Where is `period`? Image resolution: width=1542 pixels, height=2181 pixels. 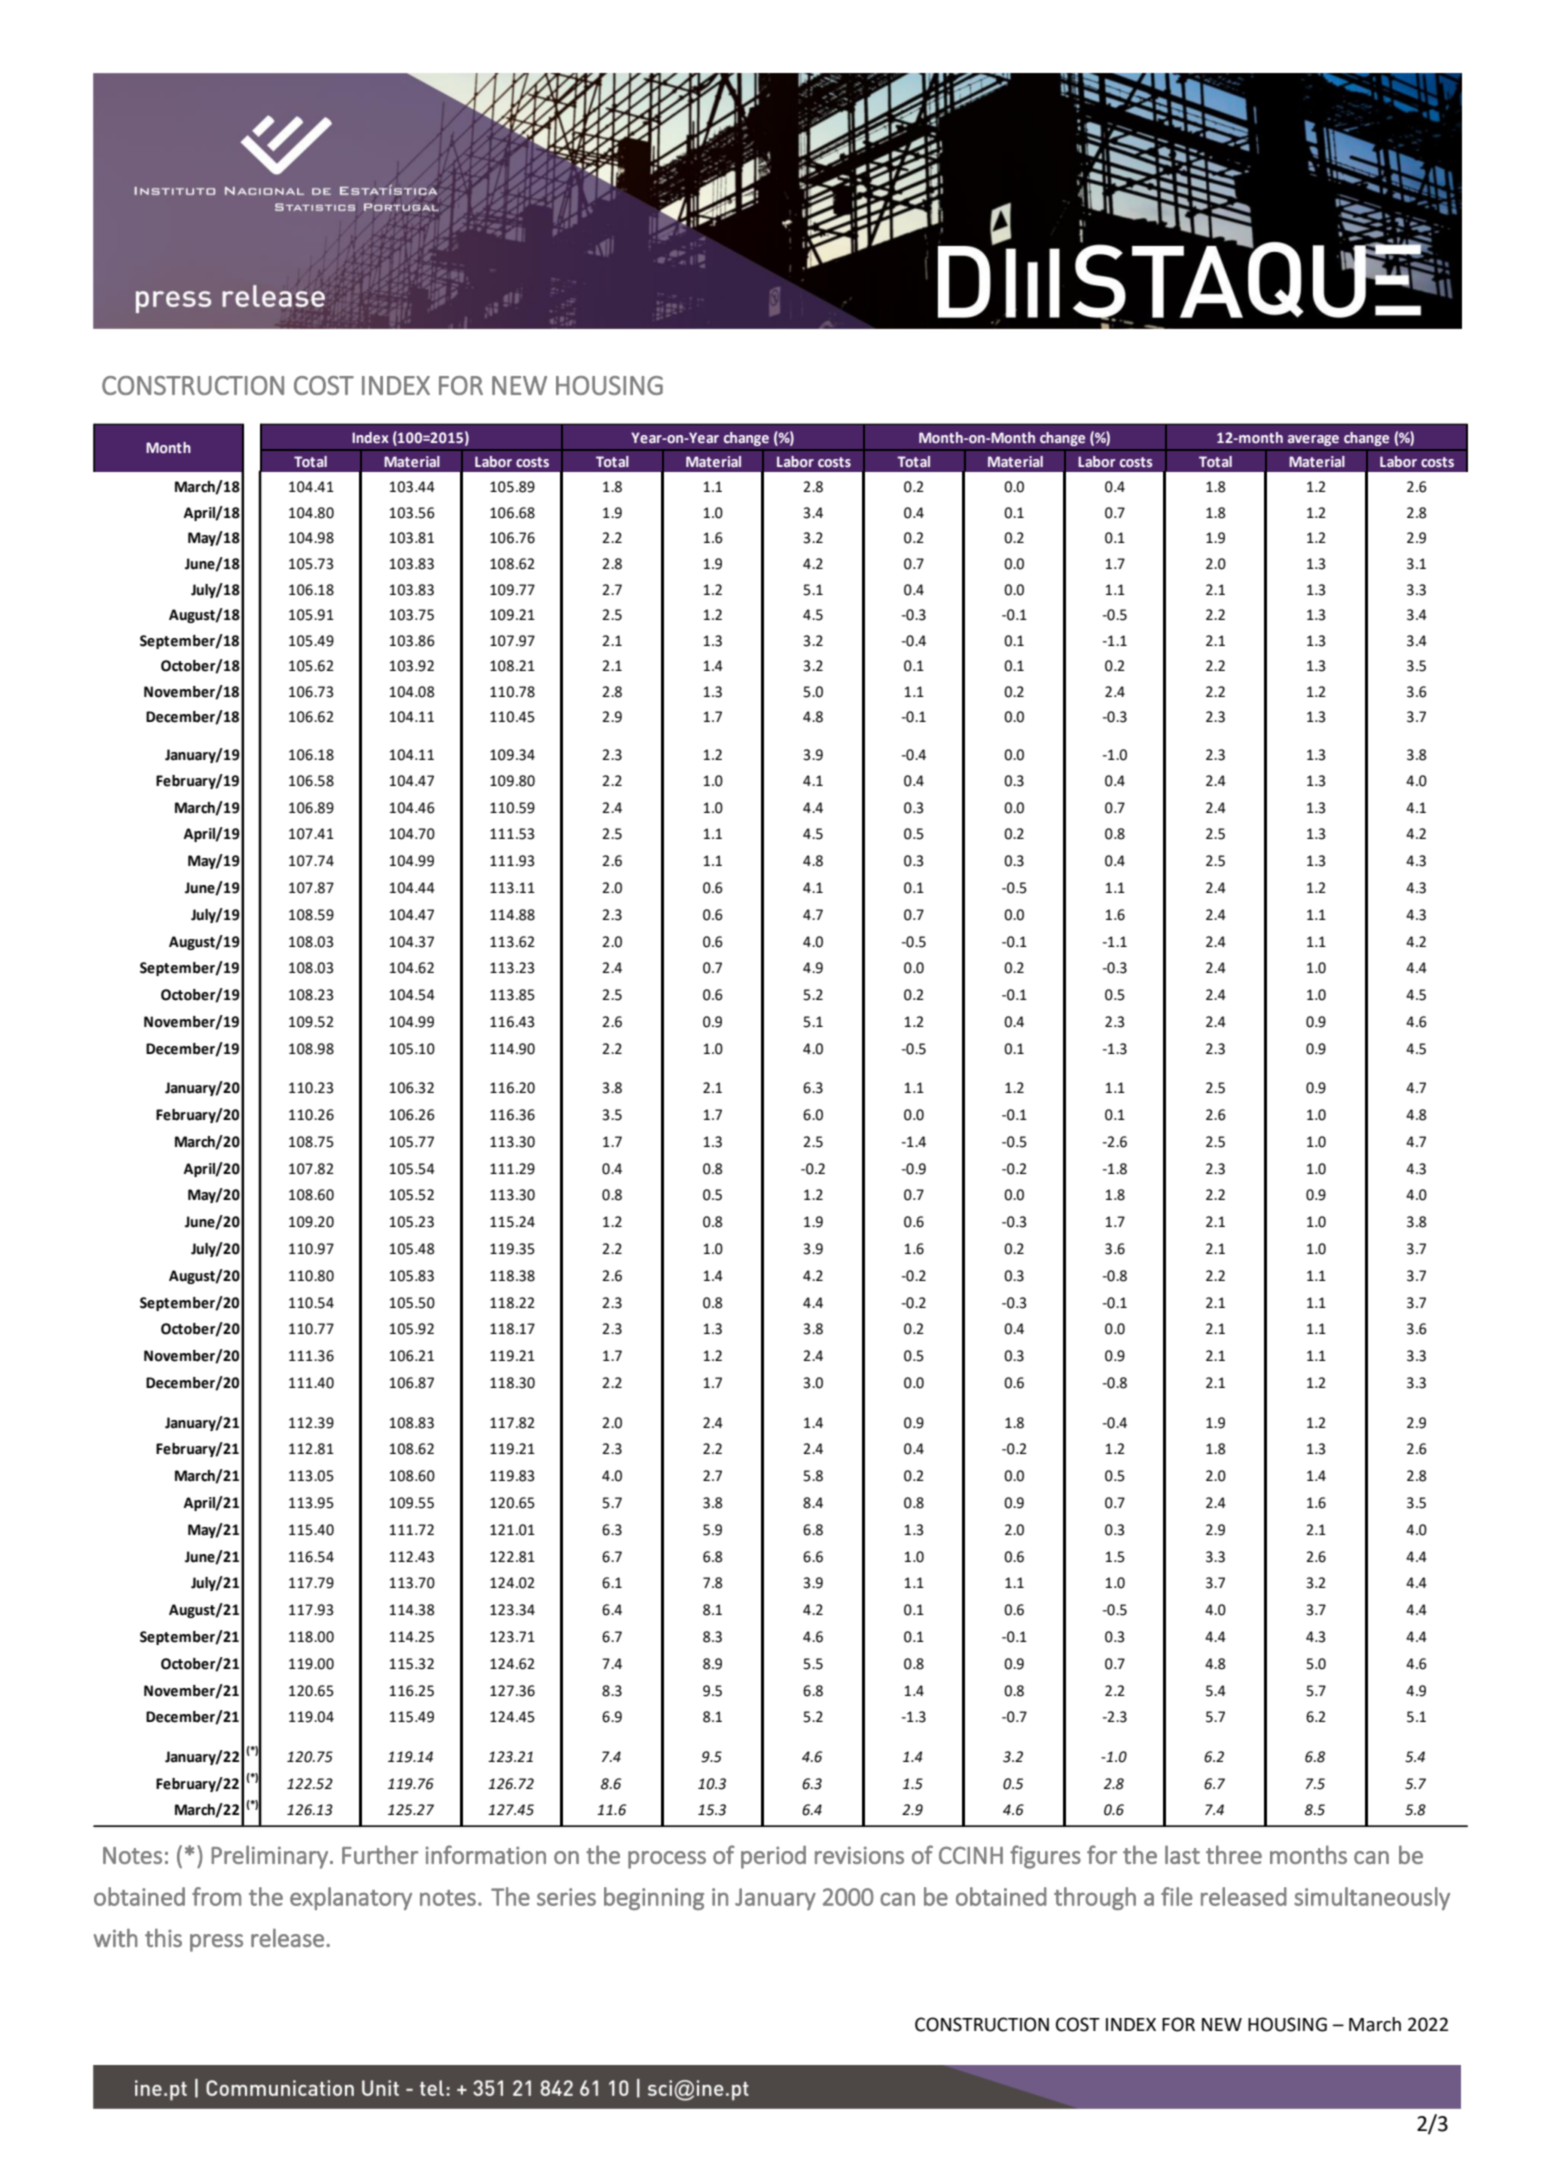 period is located at coordinates (773, 1857).
